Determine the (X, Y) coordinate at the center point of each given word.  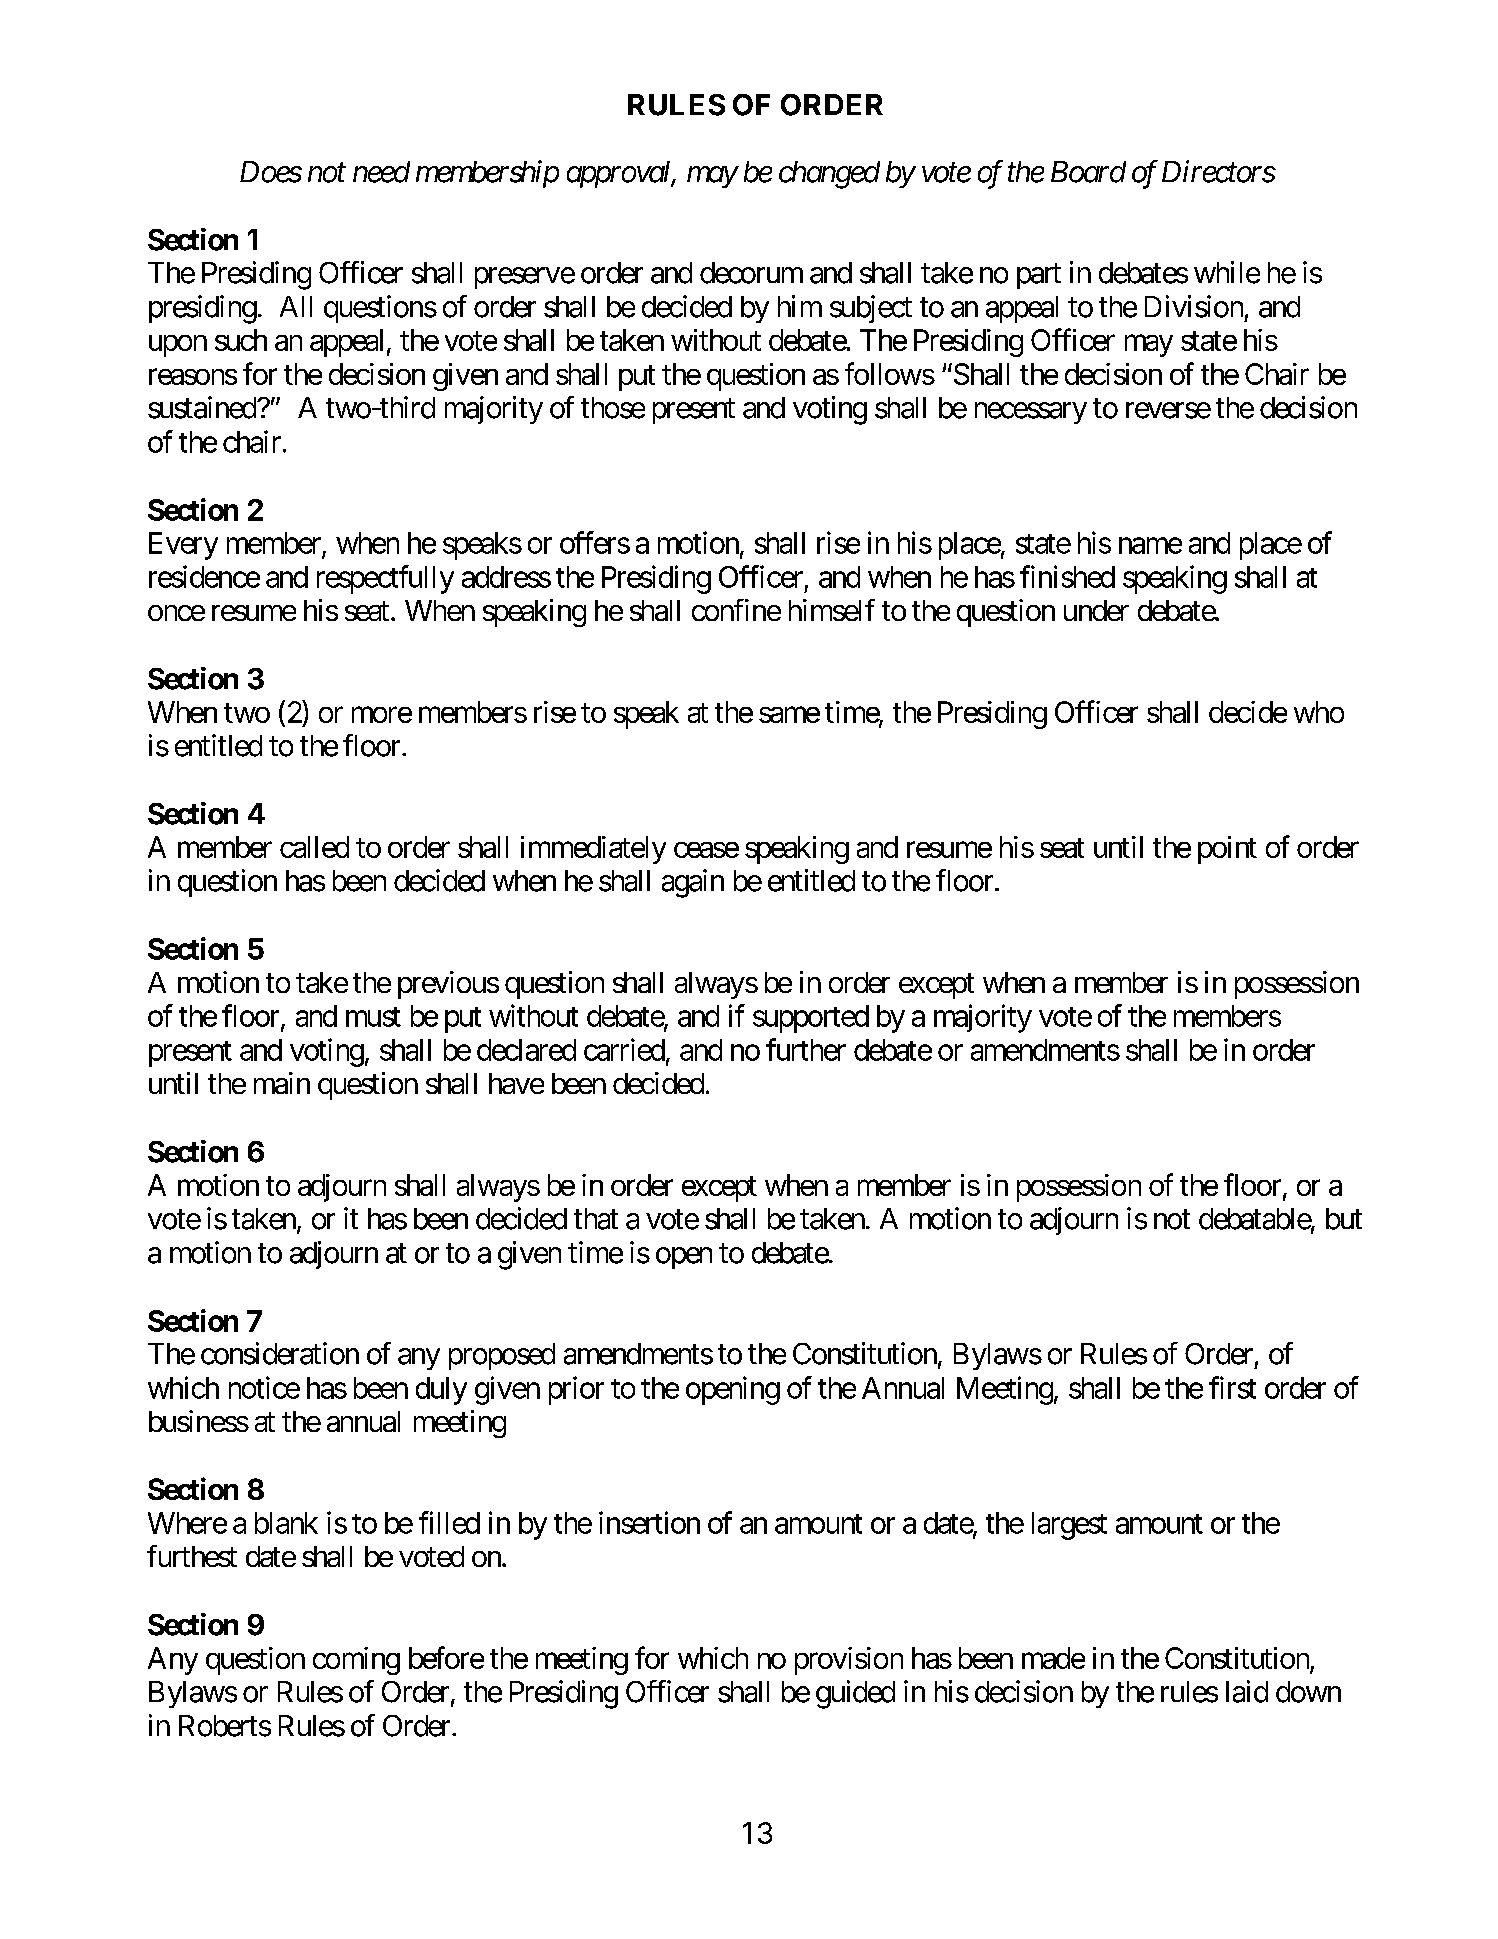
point (1227, 850)
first (1232, 1387)
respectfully (385, 579)
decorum (751, 273)
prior (576, 1390)
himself (832, 610)
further (806, 1049)
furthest (192, 1556)
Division (1194, 306)
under (1096, 610)
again (693, 883)
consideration (280, 1353)
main (282, 1083)
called (314, 847)
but (1344, 1219)
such (241, 340)
